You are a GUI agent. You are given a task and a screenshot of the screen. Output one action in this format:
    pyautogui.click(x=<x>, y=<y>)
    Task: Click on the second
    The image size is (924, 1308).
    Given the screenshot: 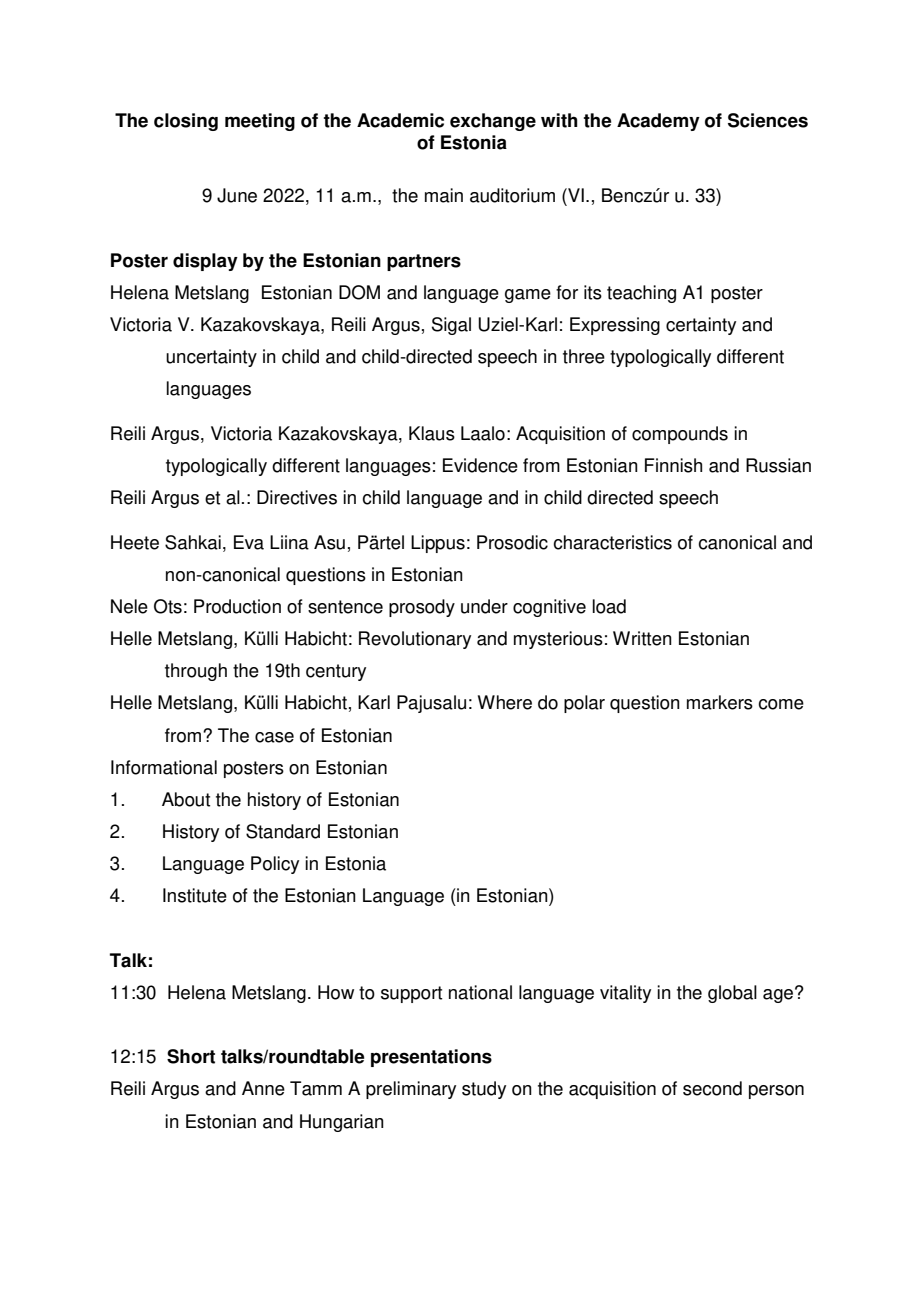 What is the action you would take?
    pyautogui.click(x=712, y=1088)
